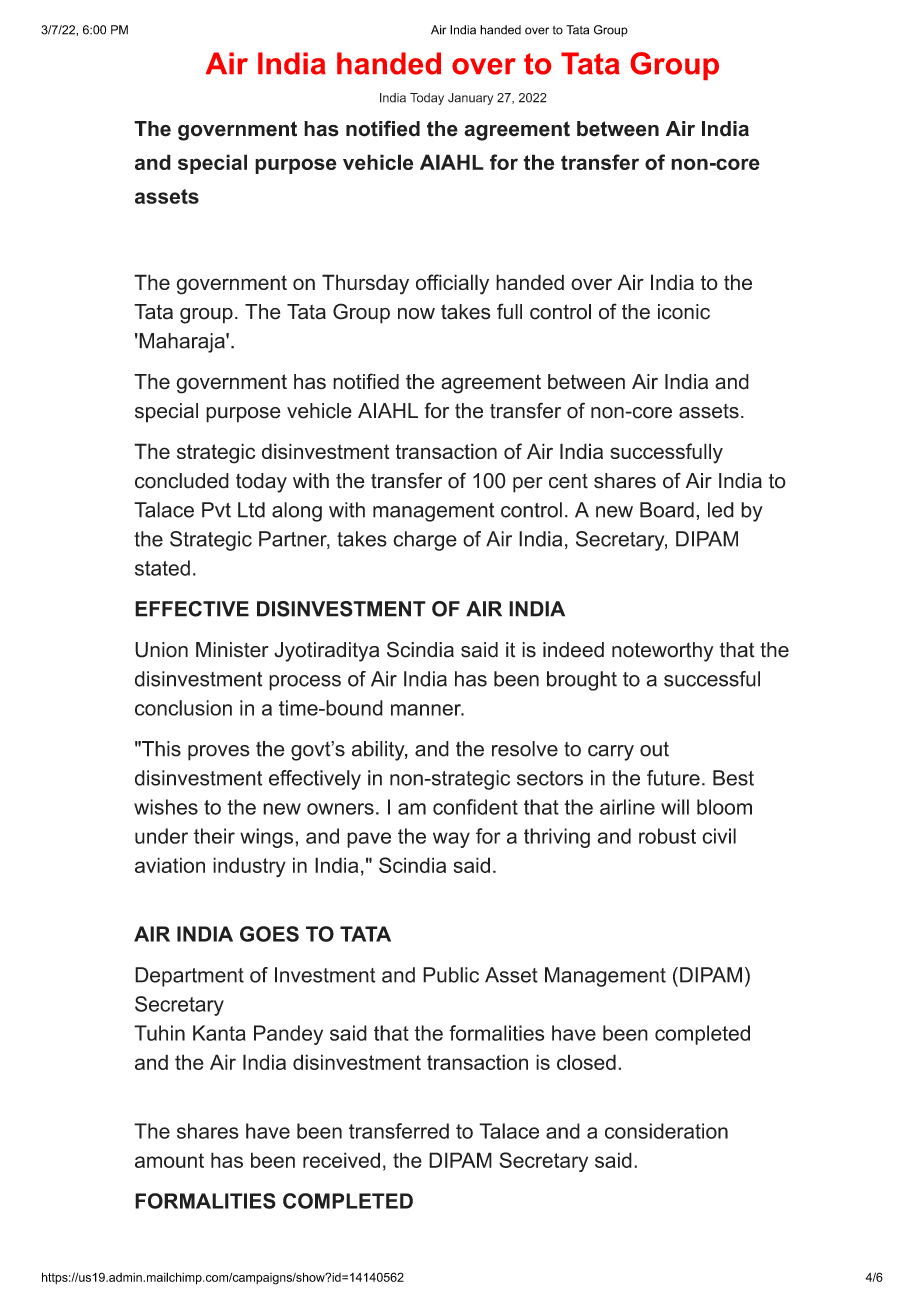  I want to click on received, so click(341, 1160).
